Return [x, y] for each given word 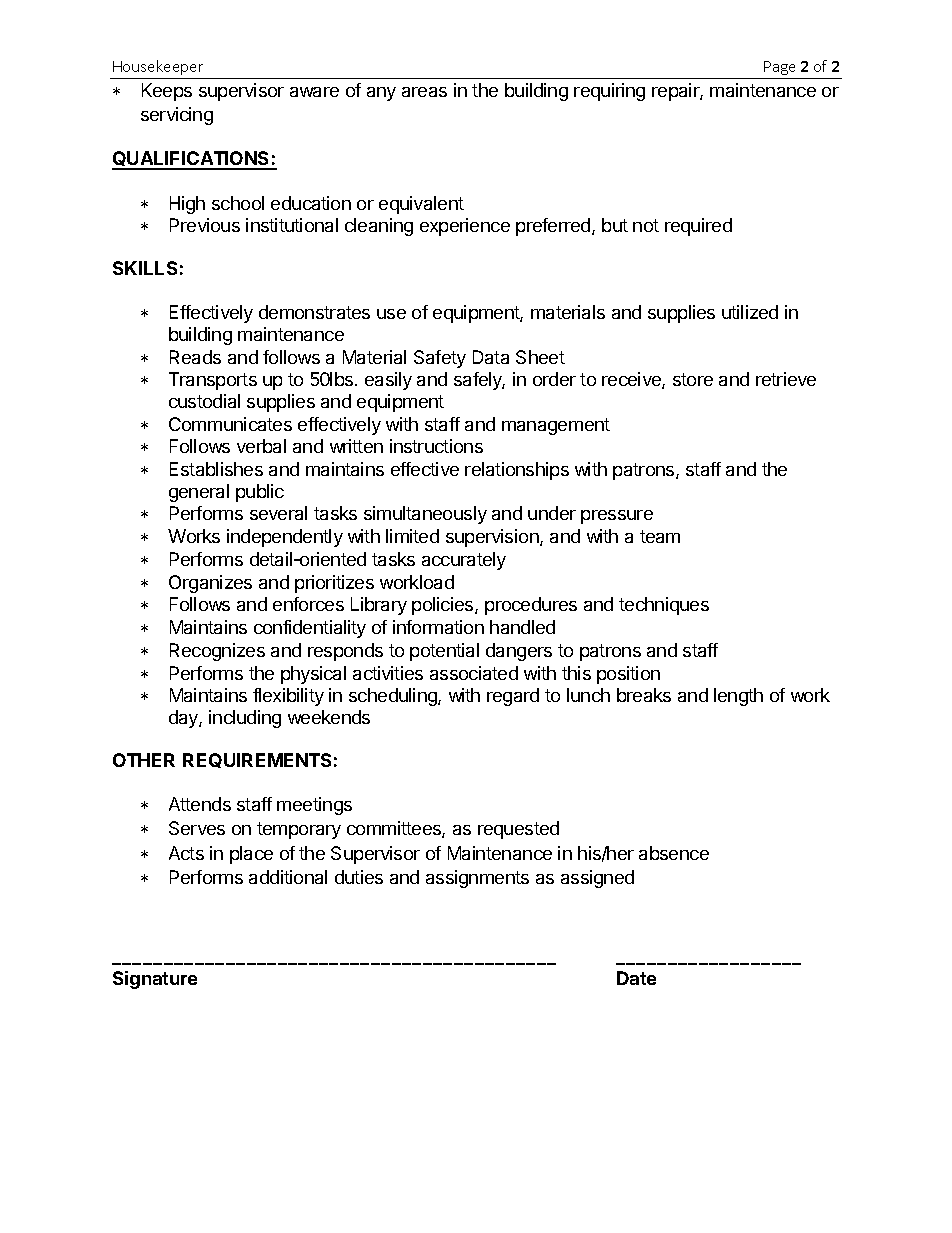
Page [779, 68]
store [693, 379]
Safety [440, 359]
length [738, 697]
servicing [177, 116]
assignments [477, 879]
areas [424, 92]
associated [474, 673]
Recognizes [217, 652]
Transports [213, 381]
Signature [155, 980]
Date [636, 978]
